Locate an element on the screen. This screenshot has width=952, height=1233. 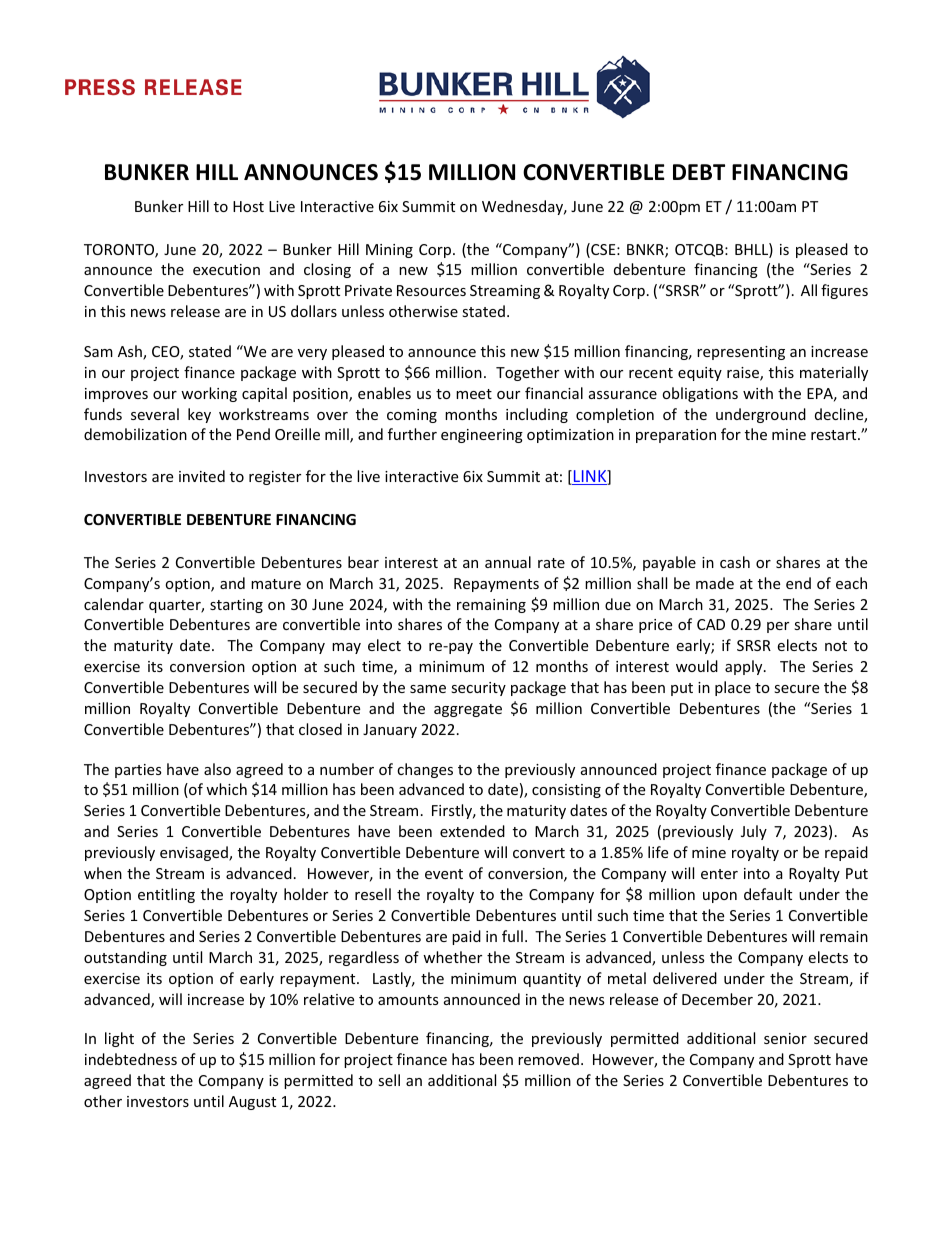
Mining is located at coordinates (389, 251).
